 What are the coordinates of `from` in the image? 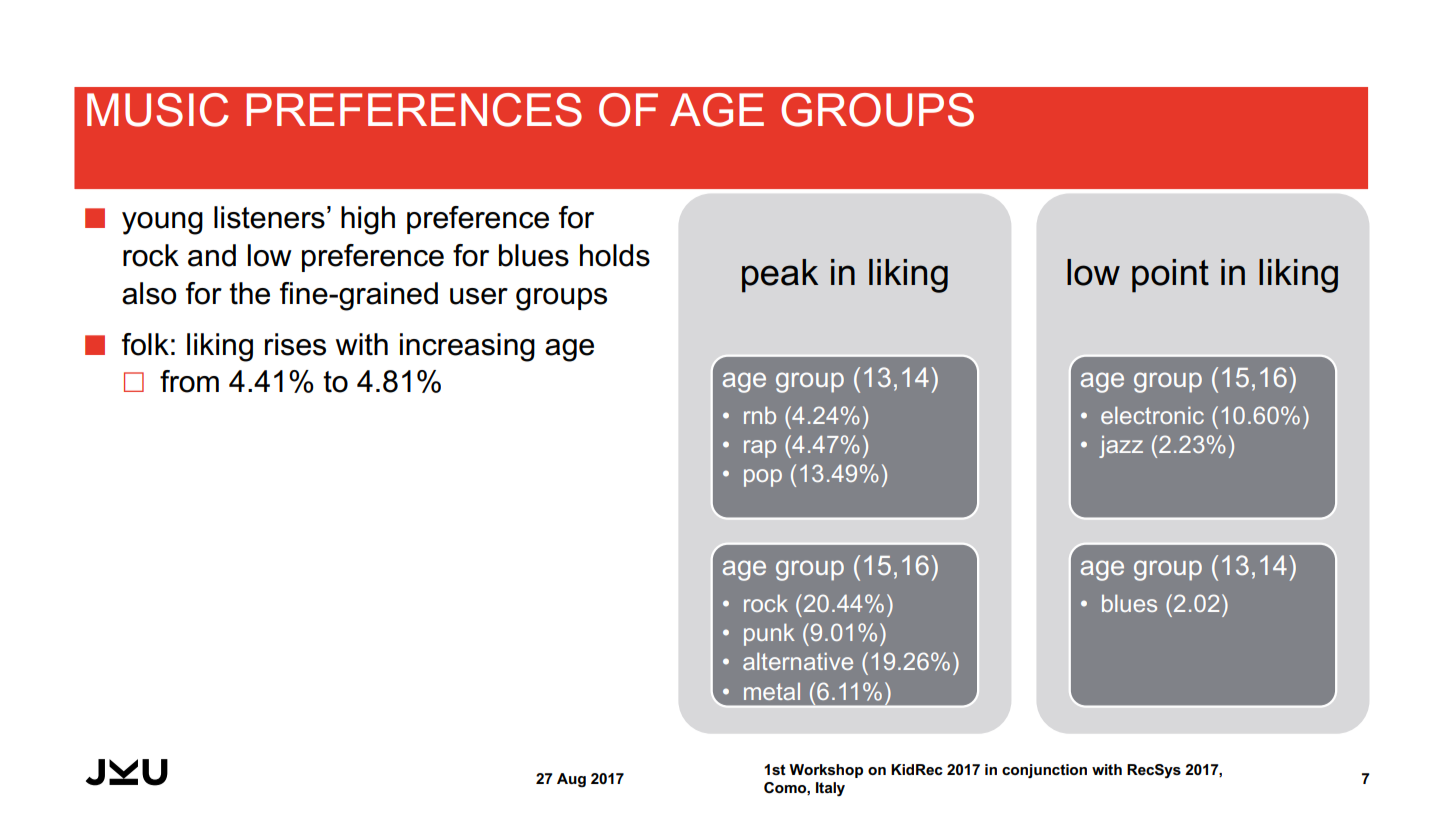 It's located at (189, 381).
